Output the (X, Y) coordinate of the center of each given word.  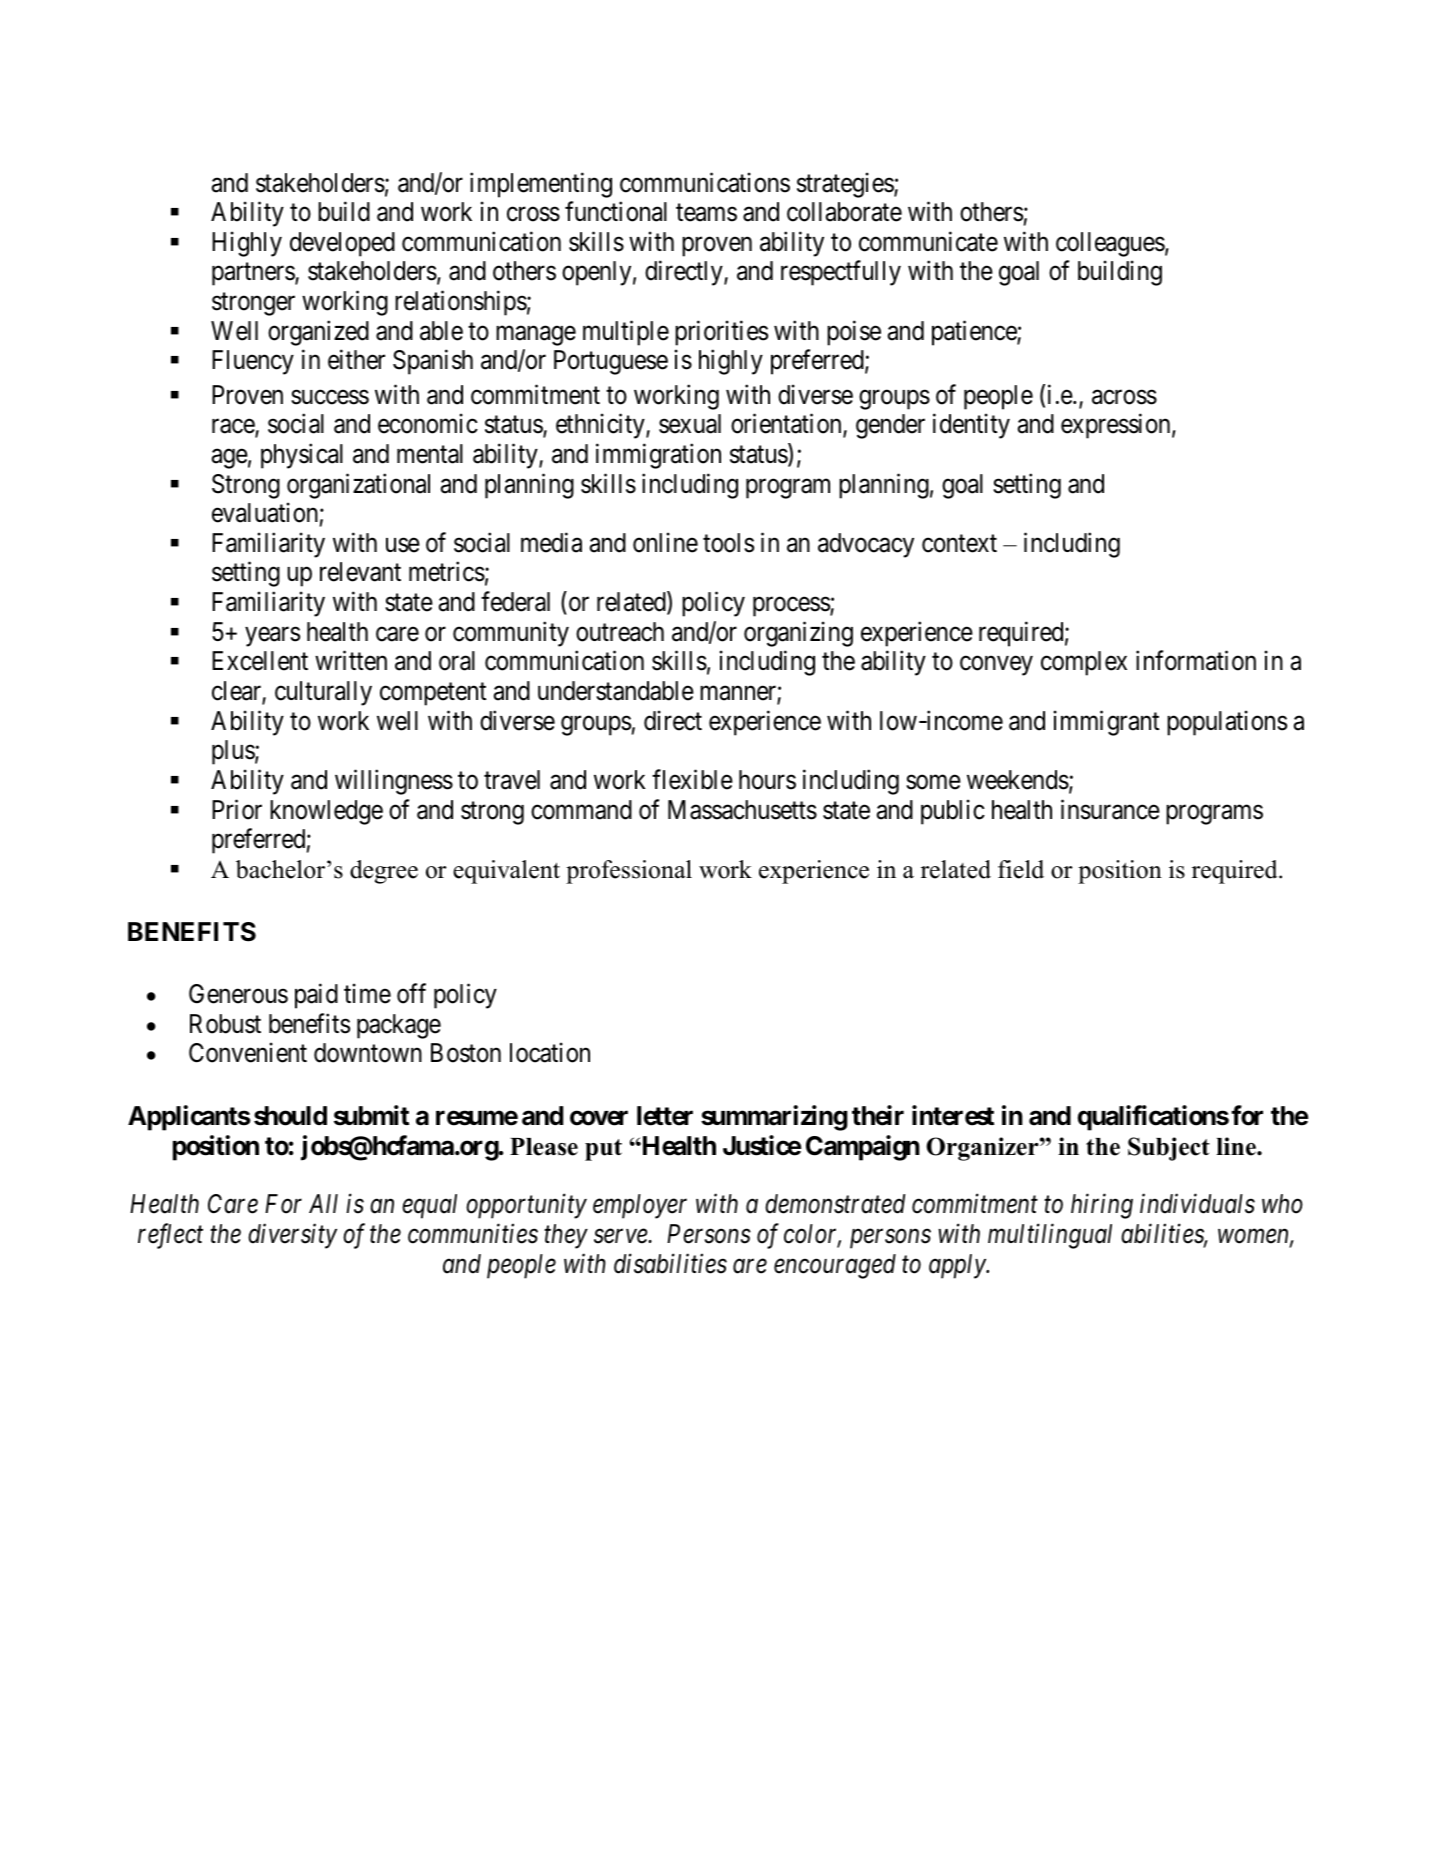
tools (728, 543)
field (1021, 869)
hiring (1102, 1206)
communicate (928, 241)
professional (629, 872)
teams (706, 213)
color (812, 1235)
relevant (360, 572)
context (959, 544)
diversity (292, 1236)
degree (384, 872)
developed (342, 244)
